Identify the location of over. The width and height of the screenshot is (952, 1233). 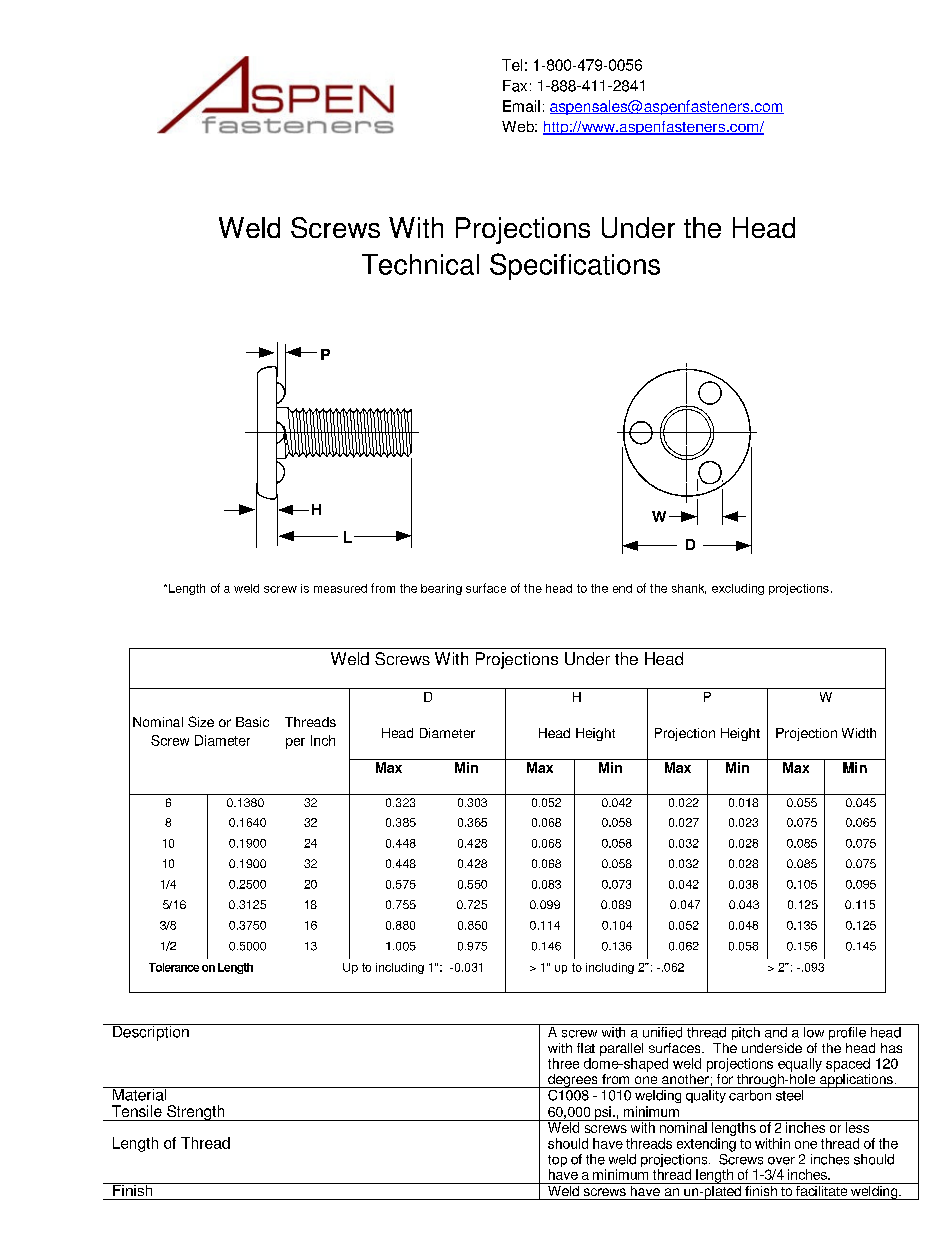
(781, 1161).
